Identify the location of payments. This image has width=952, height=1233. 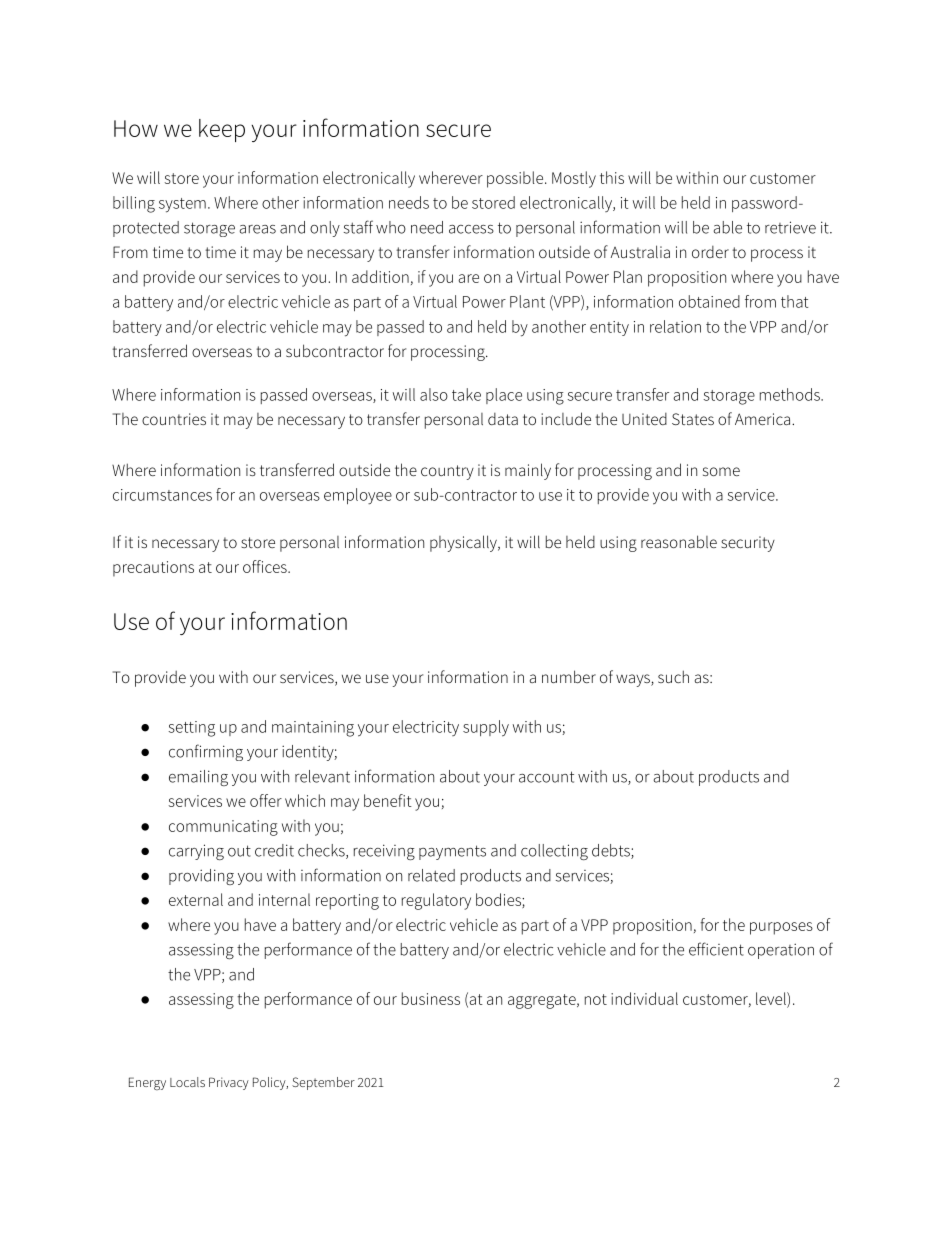
(452, 852).
